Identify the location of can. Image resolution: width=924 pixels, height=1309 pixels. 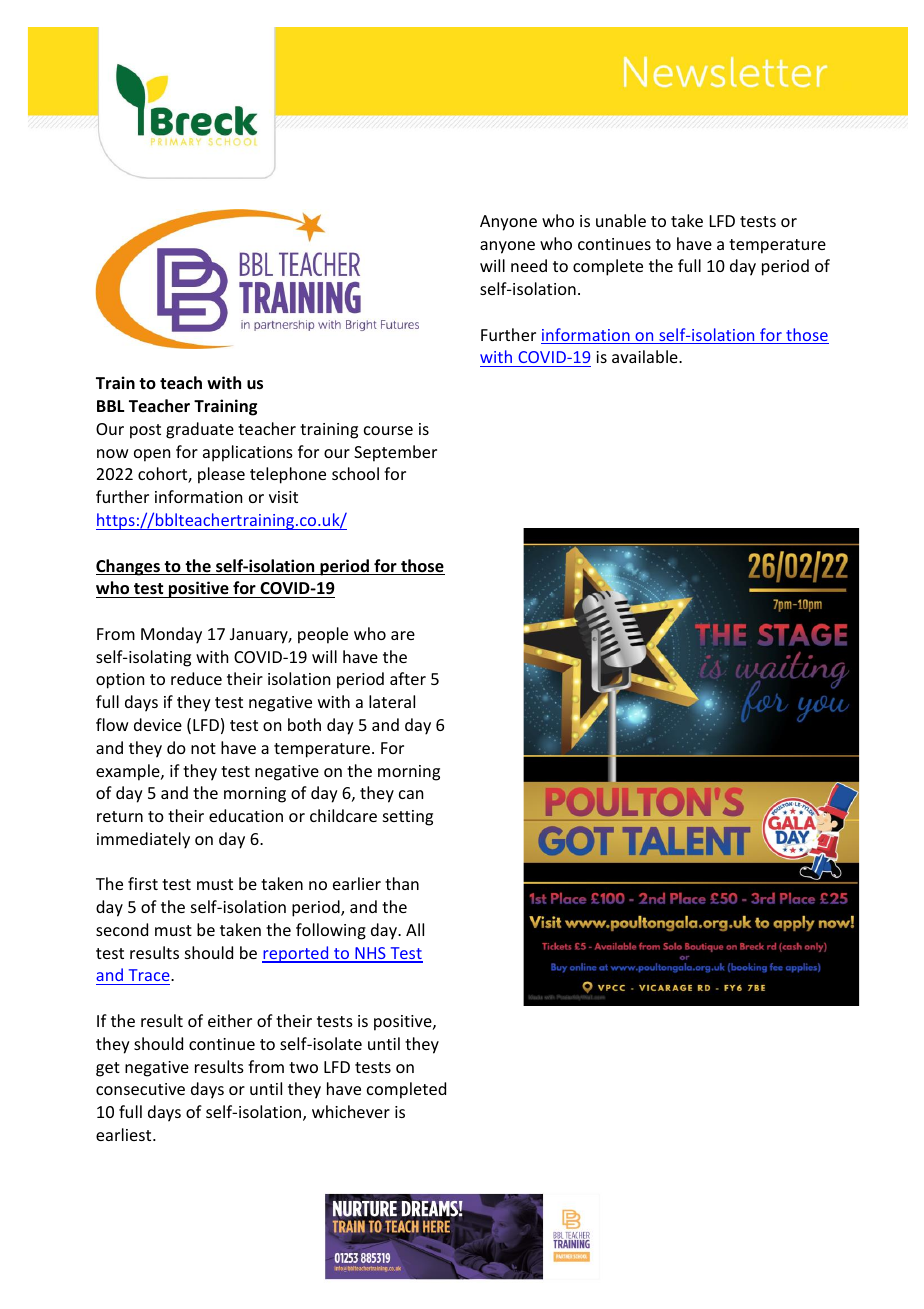
(411, 794).
